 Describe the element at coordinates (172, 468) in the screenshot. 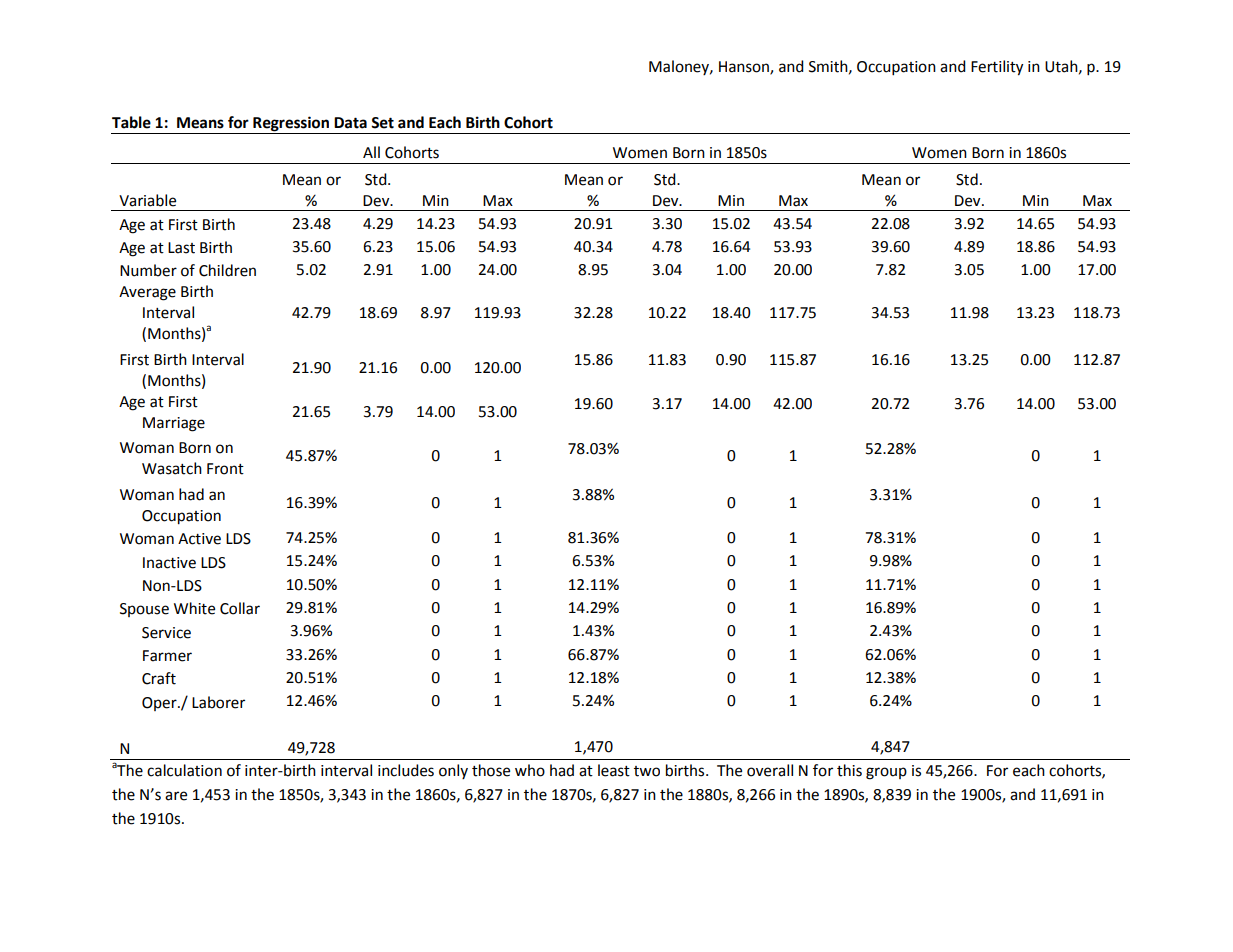

I see `Wasatch` at that location.
